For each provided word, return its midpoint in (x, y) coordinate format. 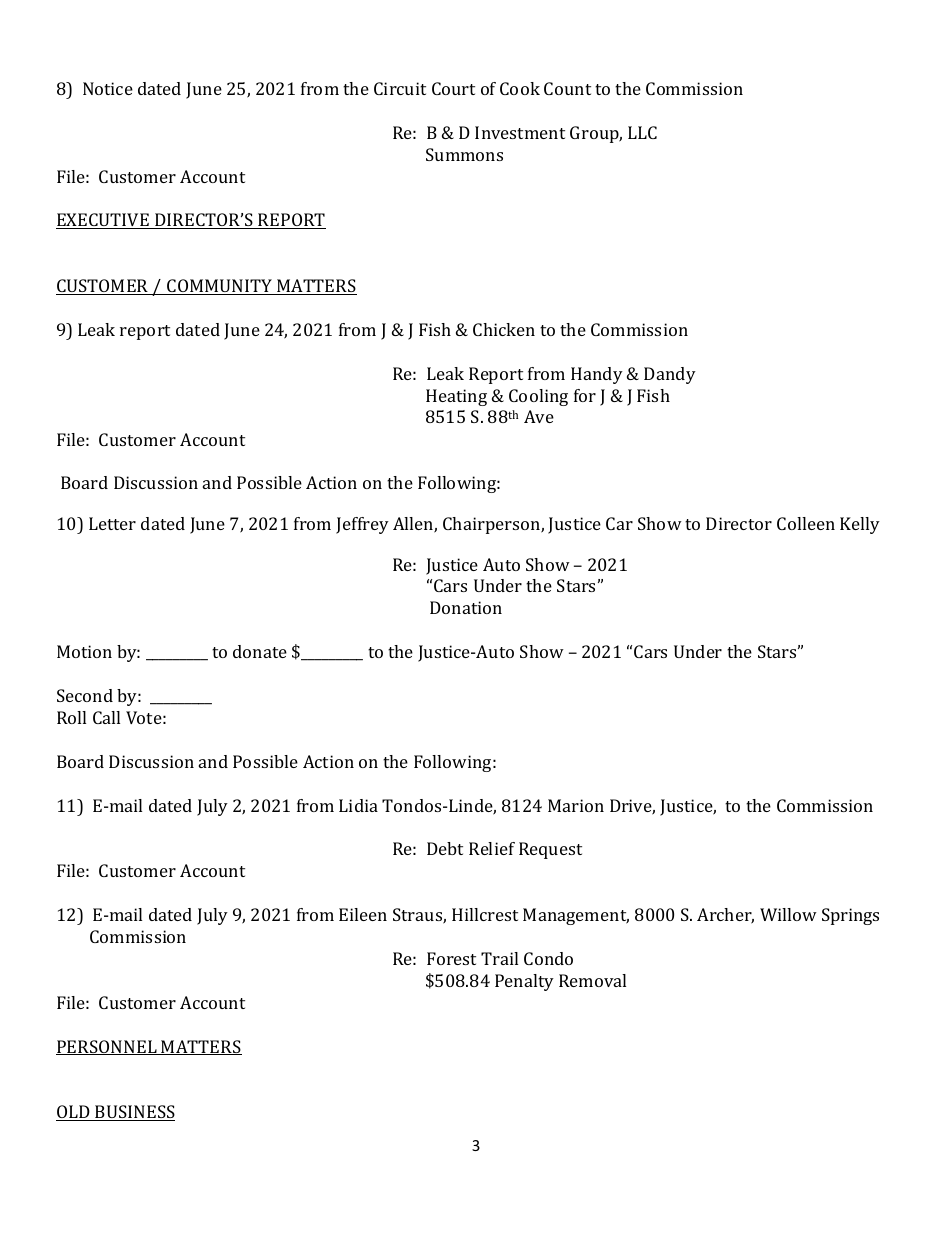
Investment (520, 132)
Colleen (806, 523)
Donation (466, 607)
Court (453, 88)
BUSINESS (134, 1113)
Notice (108, 88)
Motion (84, 651)
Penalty (524, 982)
